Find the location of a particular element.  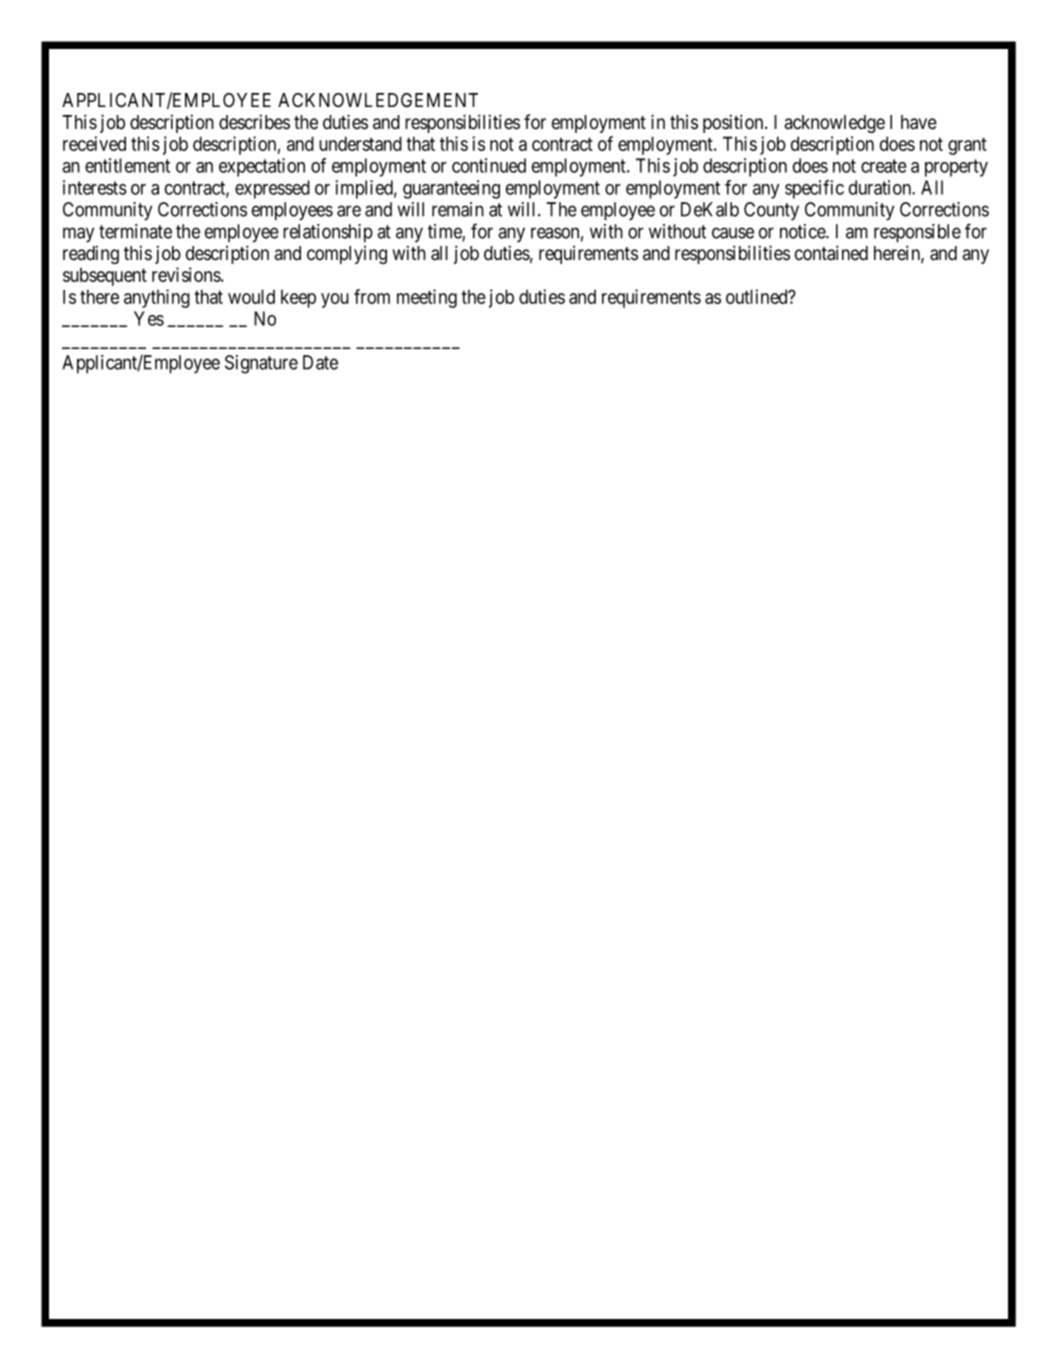

expressed is located at coordinates (272, 189).
